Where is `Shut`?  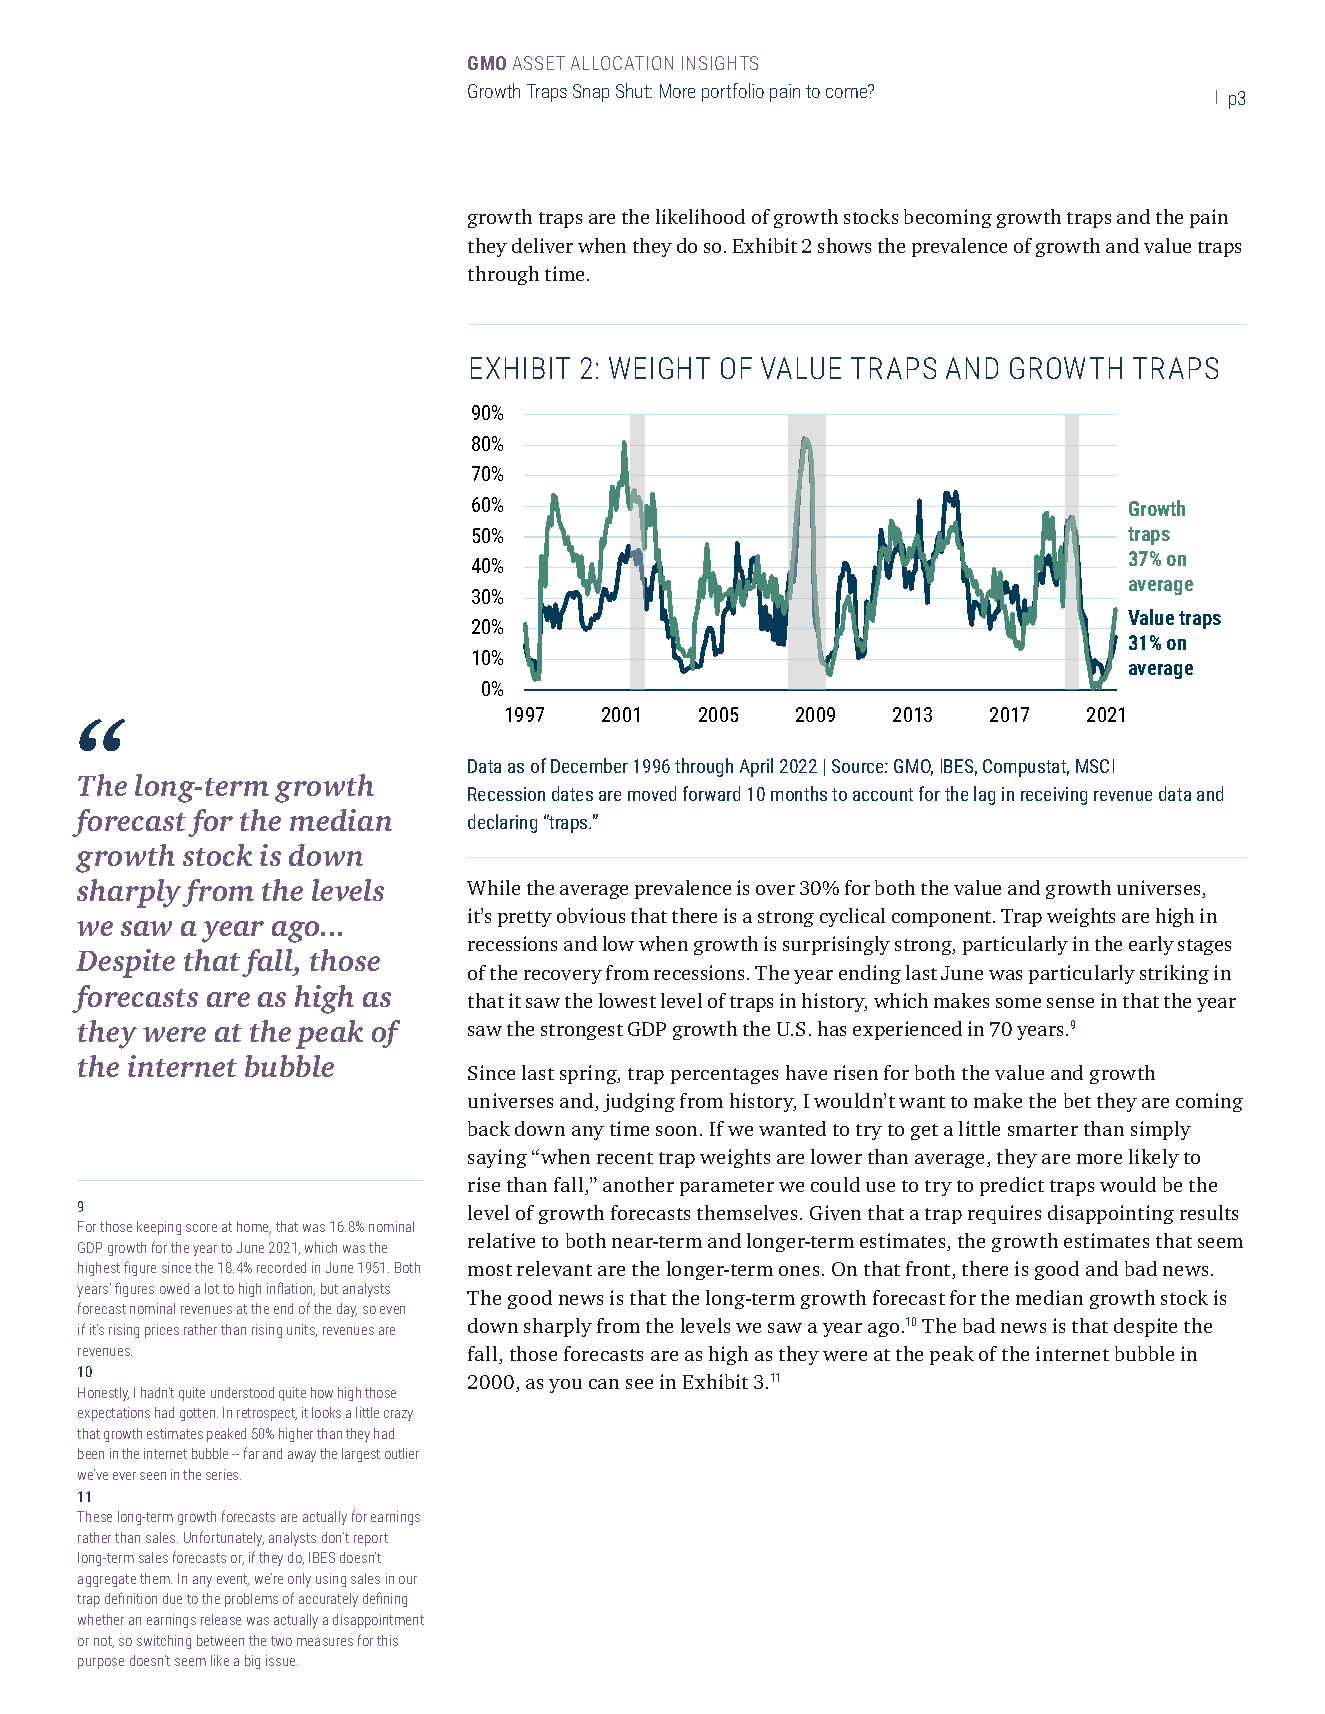 Shut is located at coordinates (634, 90).
